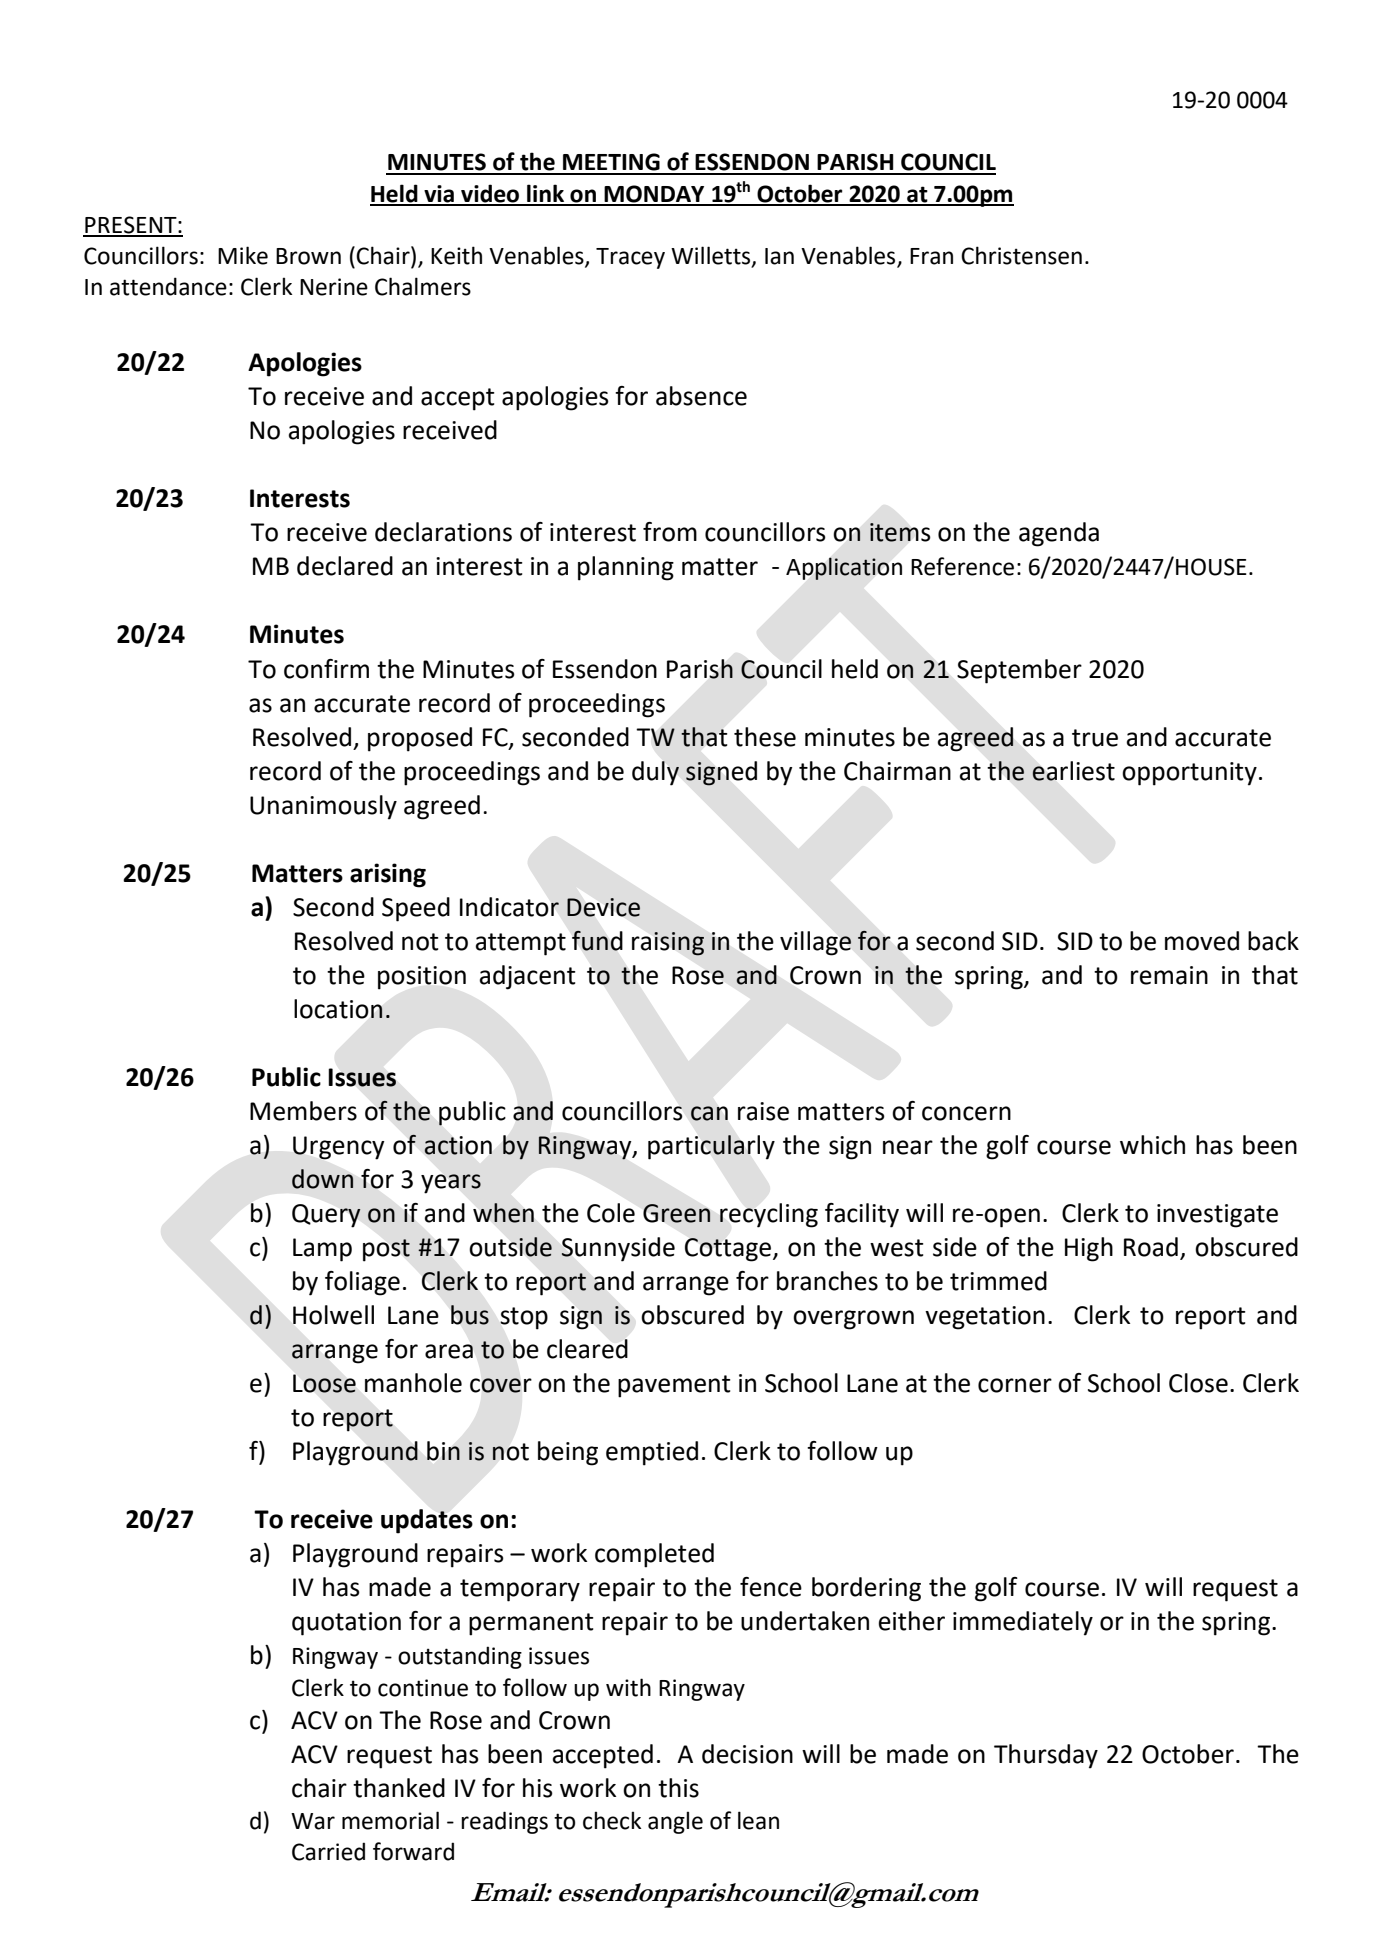 The height and width of the page is (1956, 1383). What do you see at coordinates (709, 1113) in the page?
I see `can` at bounding box center [709, 1113].
